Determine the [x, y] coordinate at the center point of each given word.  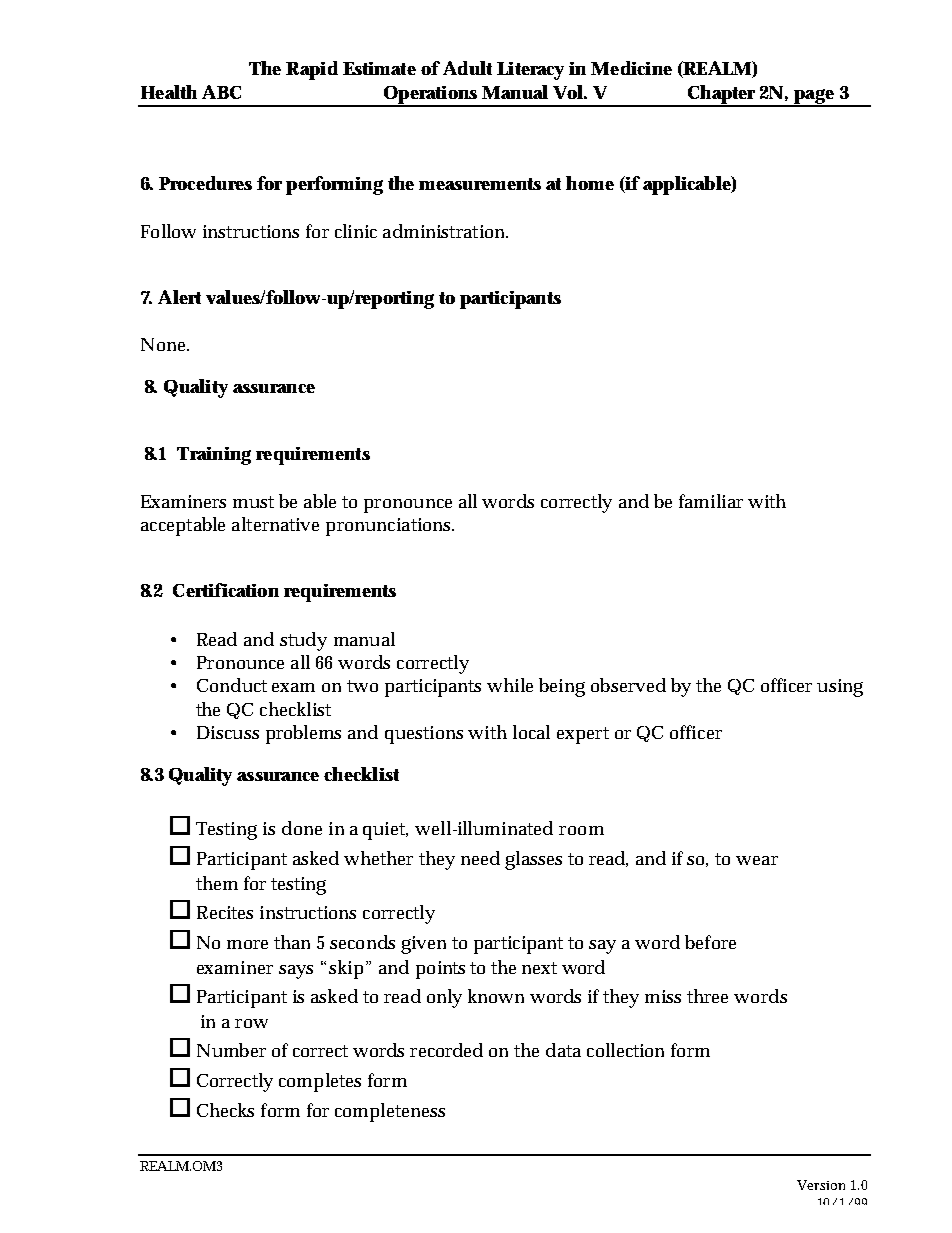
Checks [225, 1110]
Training [214, 456]
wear [757, 860]
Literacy [530, 71]
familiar [711, 501]
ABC [221, 92]
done [302, 828]
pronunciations [390, 527]
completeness [390, 1112]
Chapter [722, 95]
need [480, 858]
